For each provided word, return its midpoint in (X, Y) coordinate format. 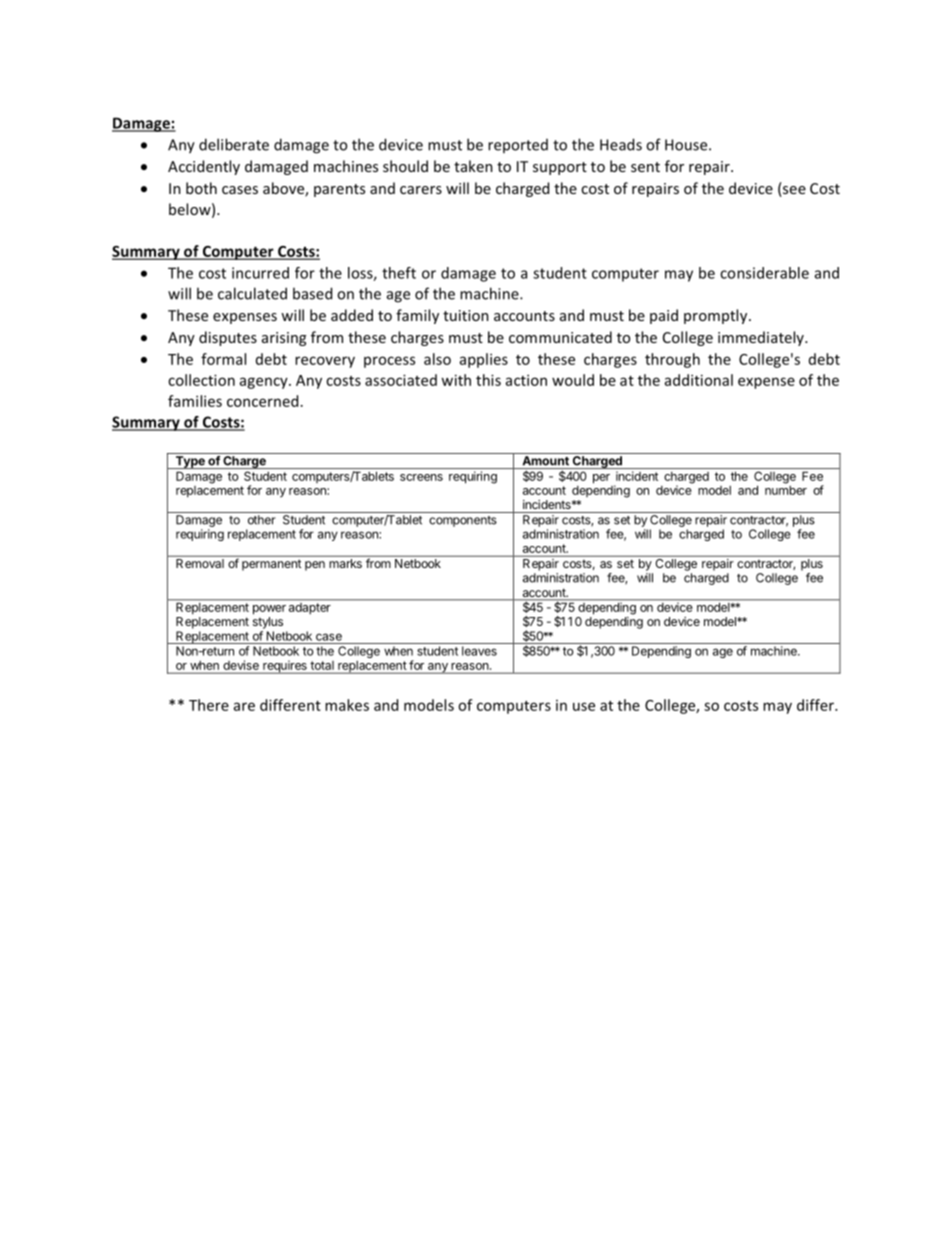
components (463, 521)
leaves (479, 651)
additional (699, 380)
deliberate (234, 144)
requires (285, 667)
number (786, 490)
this (488, 380)
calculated (252, 293)
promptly (717, 316)
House (687, 145)
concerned (262, 401)
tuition (466, 315)
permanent (271, 565)
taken (473, 166)
